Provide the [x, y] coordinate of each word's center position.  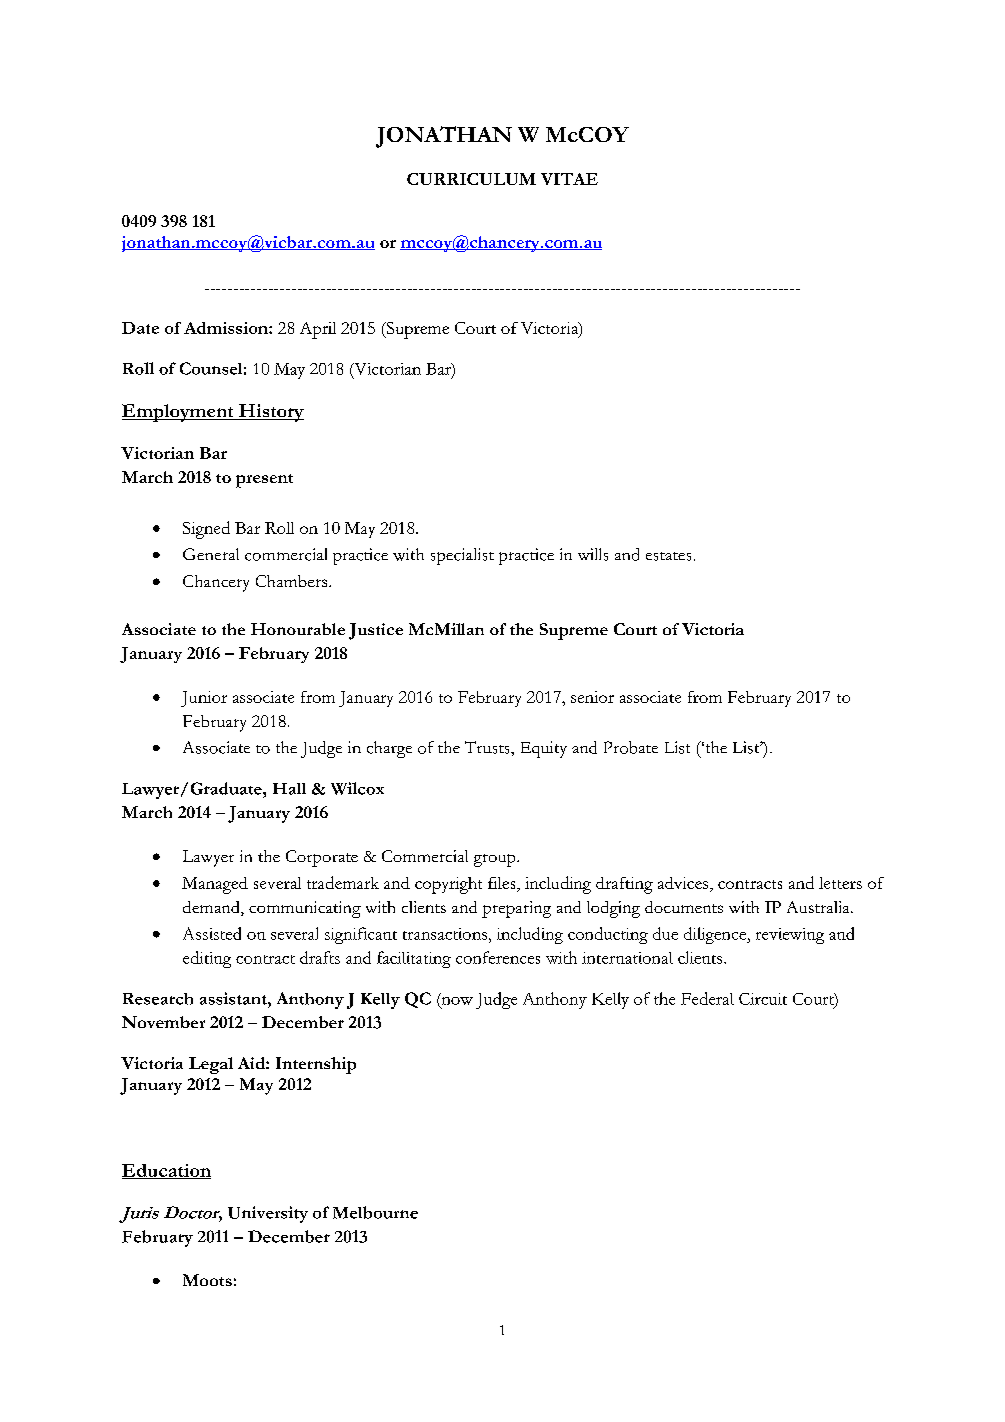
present [264, 481]
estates [668, 556]
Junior [204, 699]
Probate [631, 747]
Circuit [763, 999]
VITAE [569, 179]
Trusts [488, 747]
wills [593, 554]
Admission [227, 328]
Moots [207, 1280]
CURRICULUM [471, 179]
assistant [234, 998]
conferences [498, 957]
